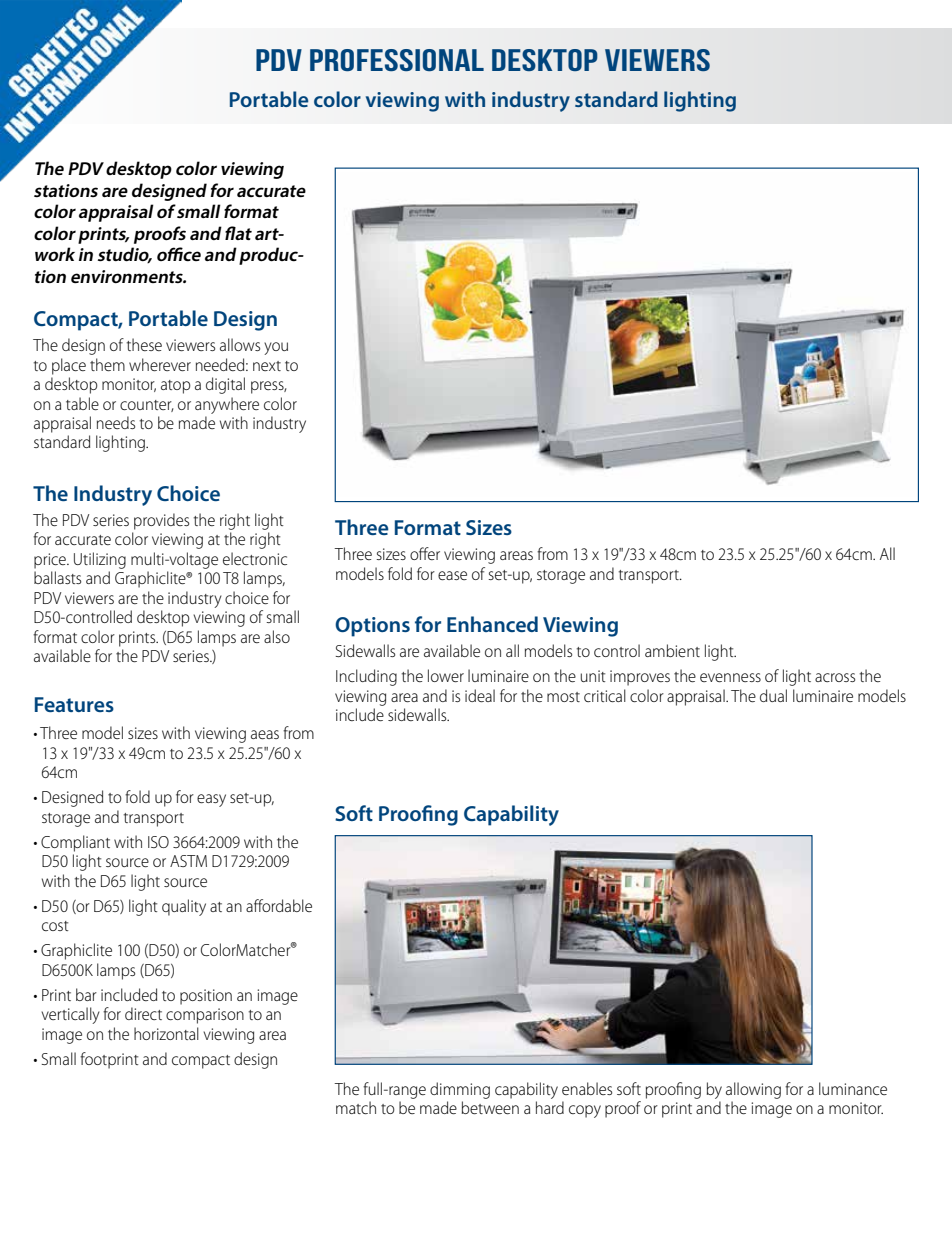  I want to click on Utilizing, so click(100, 560).
